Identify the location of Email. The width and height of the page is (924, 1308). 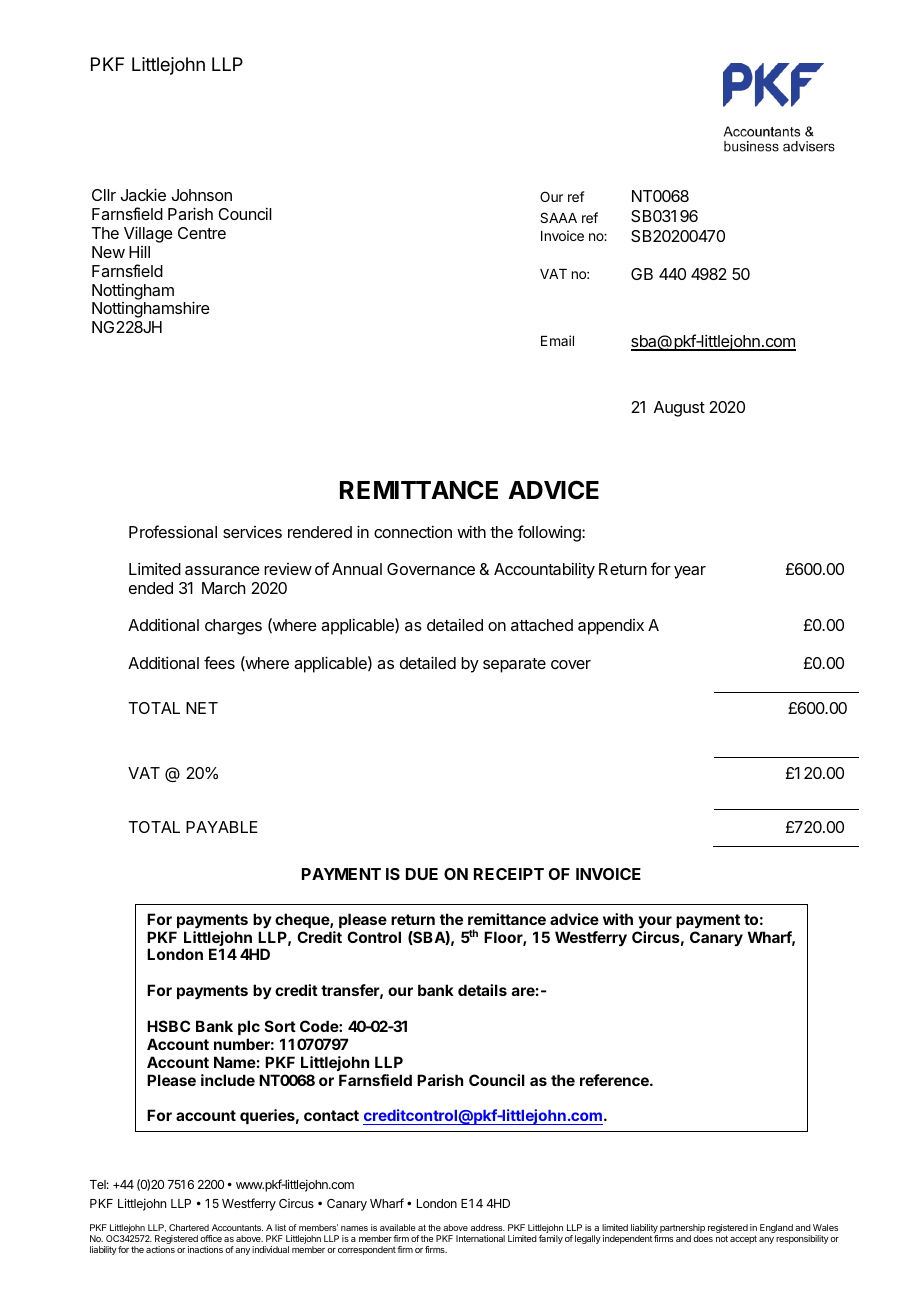
(557, 340).
